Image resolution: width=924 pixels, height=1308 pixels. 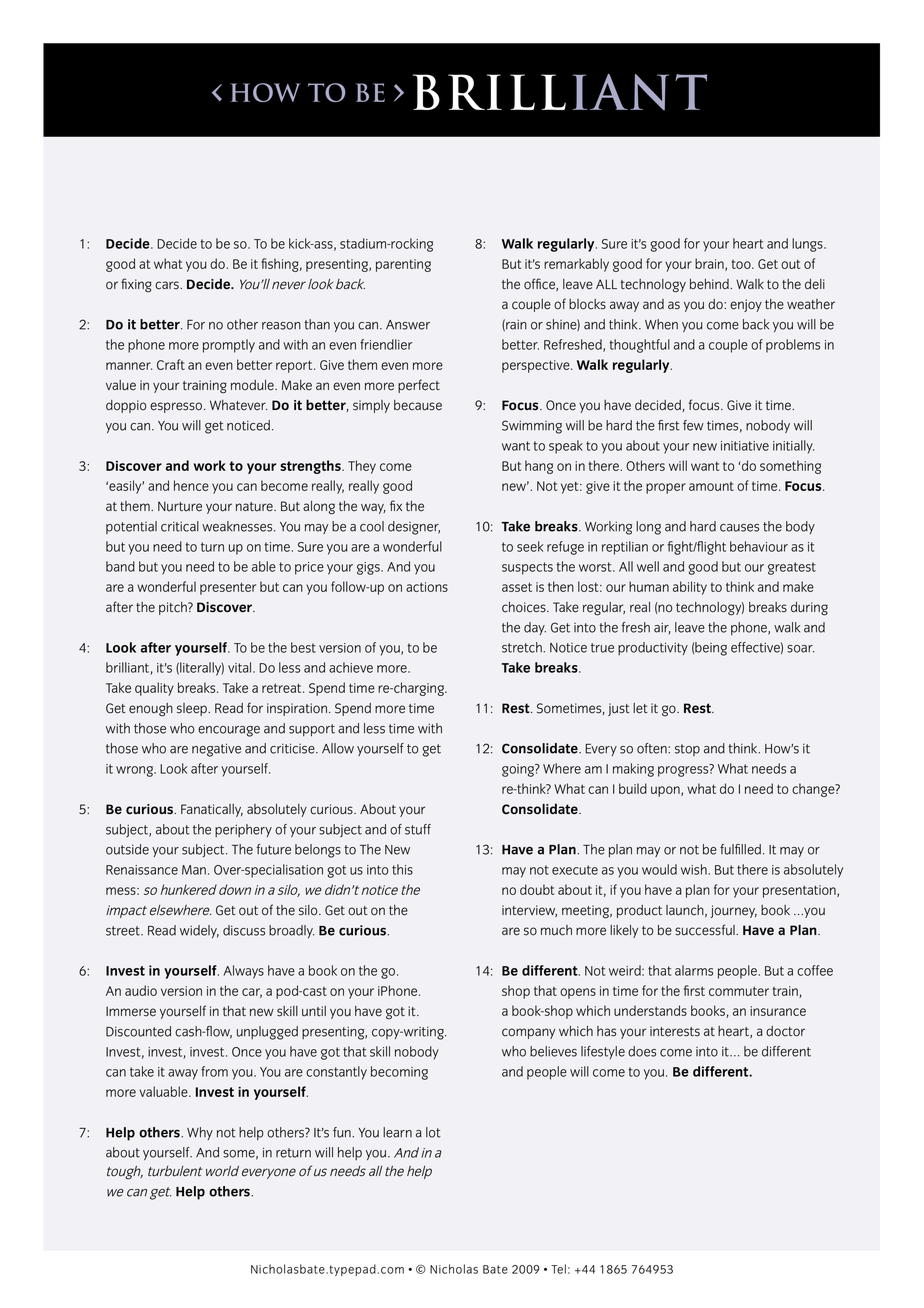 I want to click on Why, so click(x=200, y=1133).
